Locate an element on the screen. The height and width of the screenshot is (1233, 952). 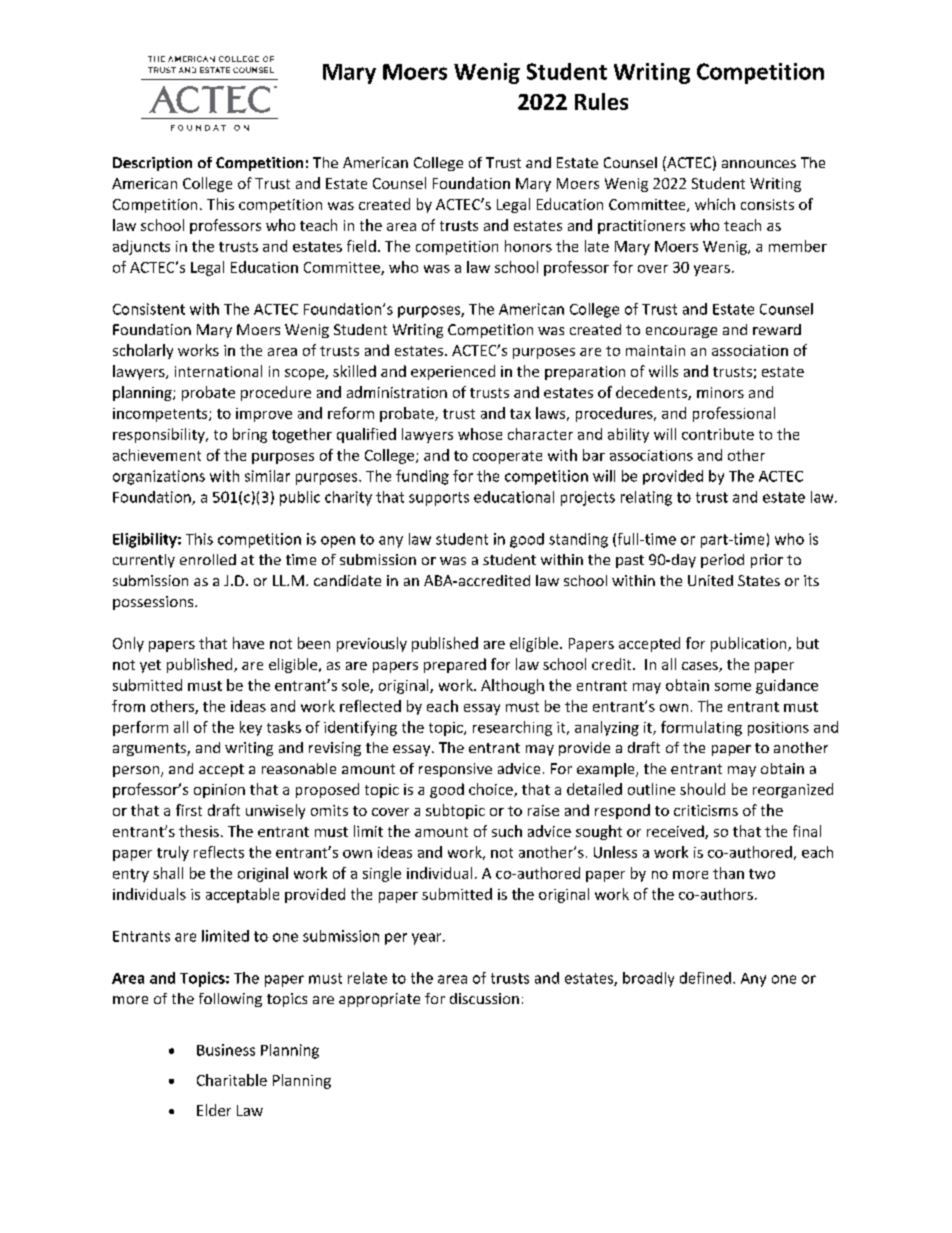
announces is located at coordinates (759, 164).
